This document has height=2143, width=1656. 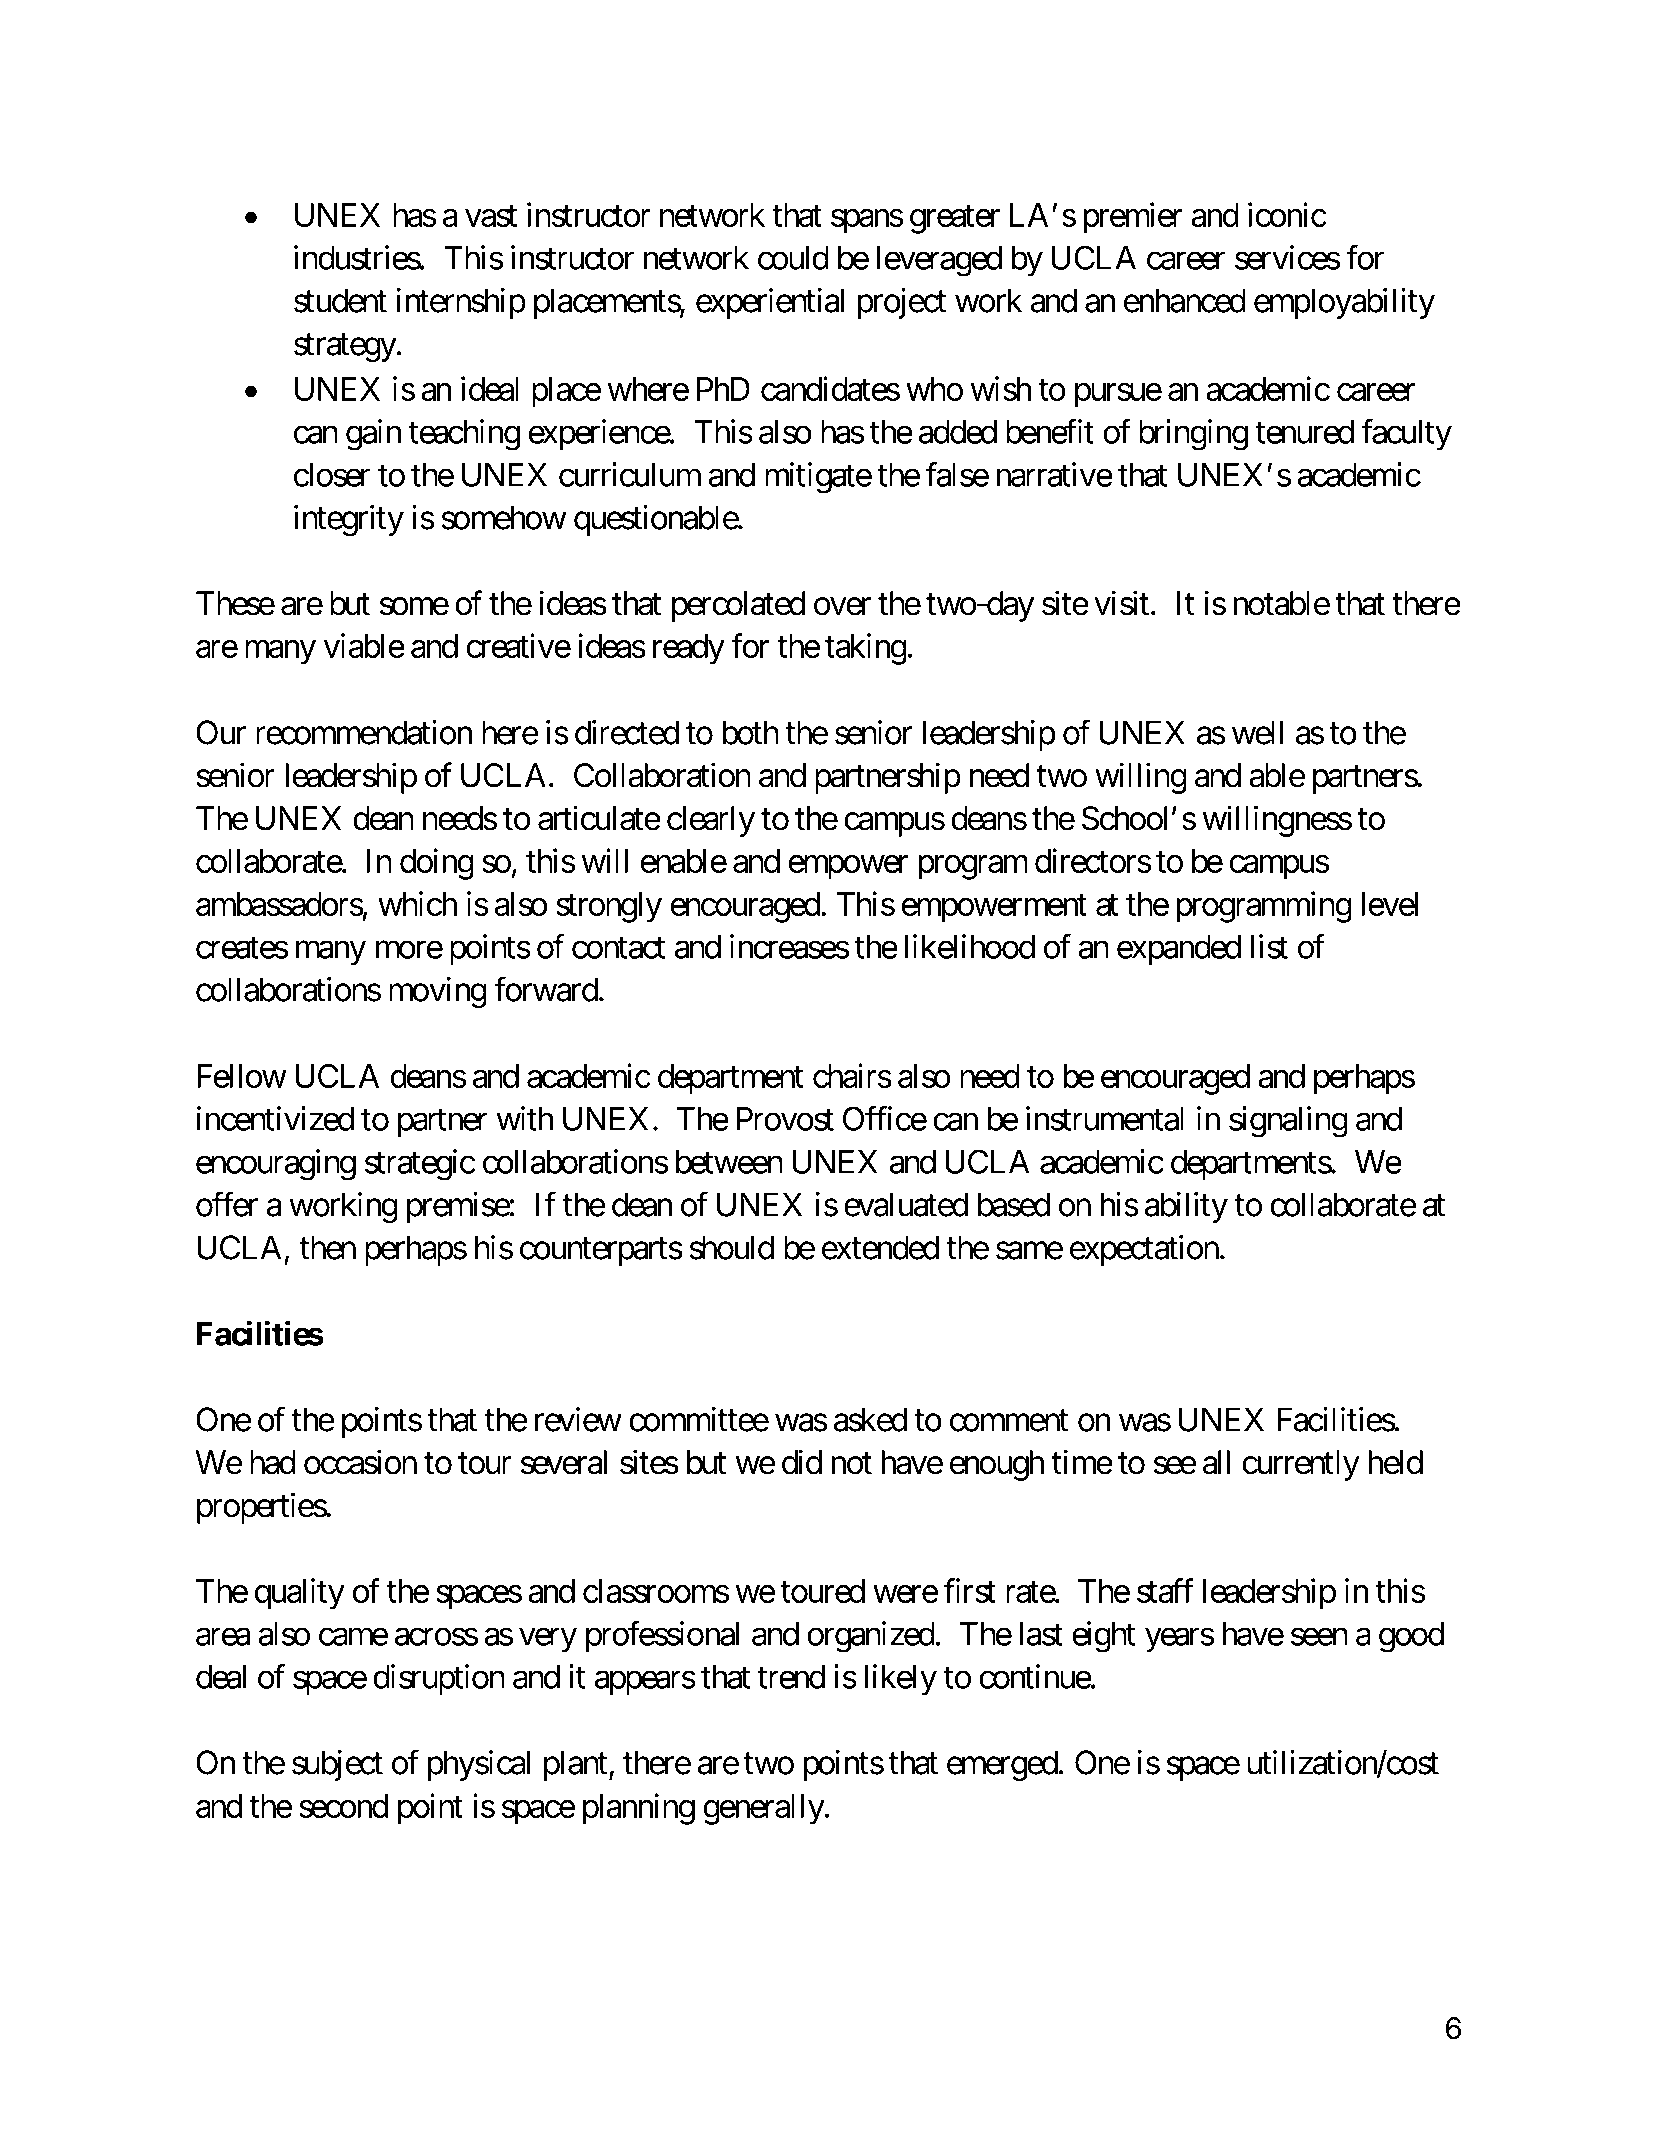 I want to click on subject, so click(x=337, y=1765).
